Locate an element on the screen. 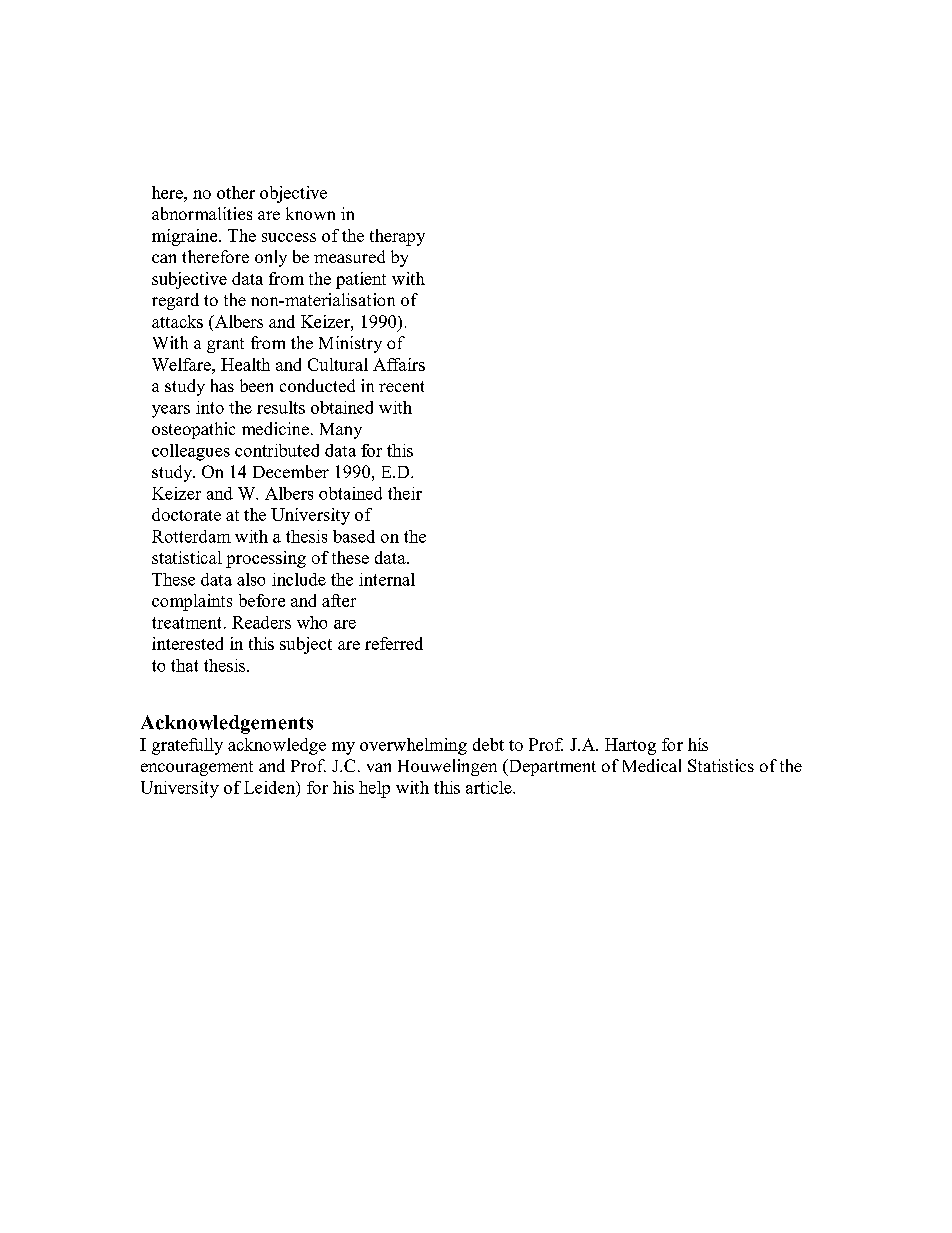 The width and height of the screenshot is (952, 1233). encouragement is located at coordinates (197, 768).
